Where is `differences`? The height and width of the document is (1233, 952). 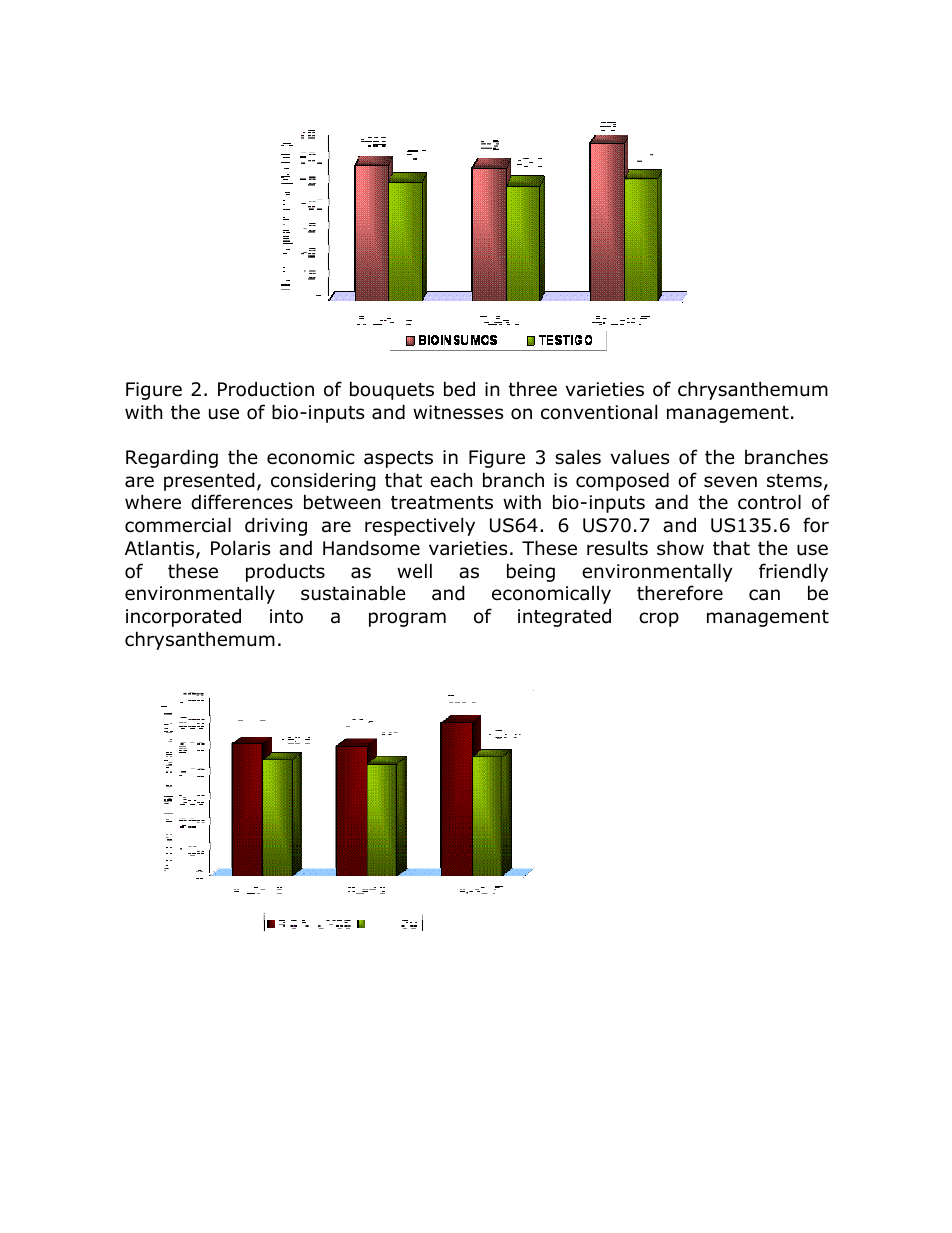
differences is located at coordinates (242, 502).
